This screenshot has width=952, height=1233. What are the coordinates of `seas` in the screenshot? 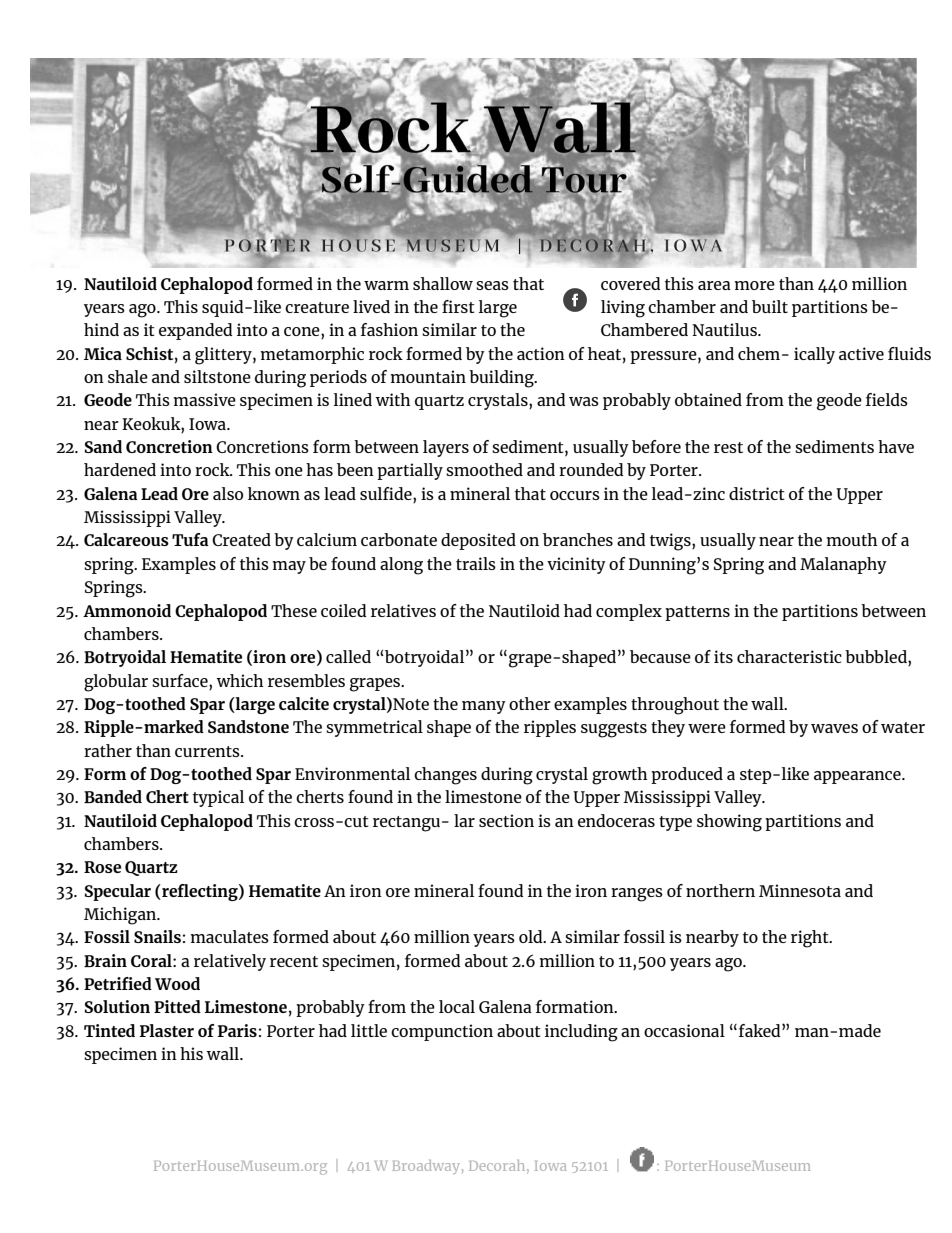 It's located at (492, 285).
